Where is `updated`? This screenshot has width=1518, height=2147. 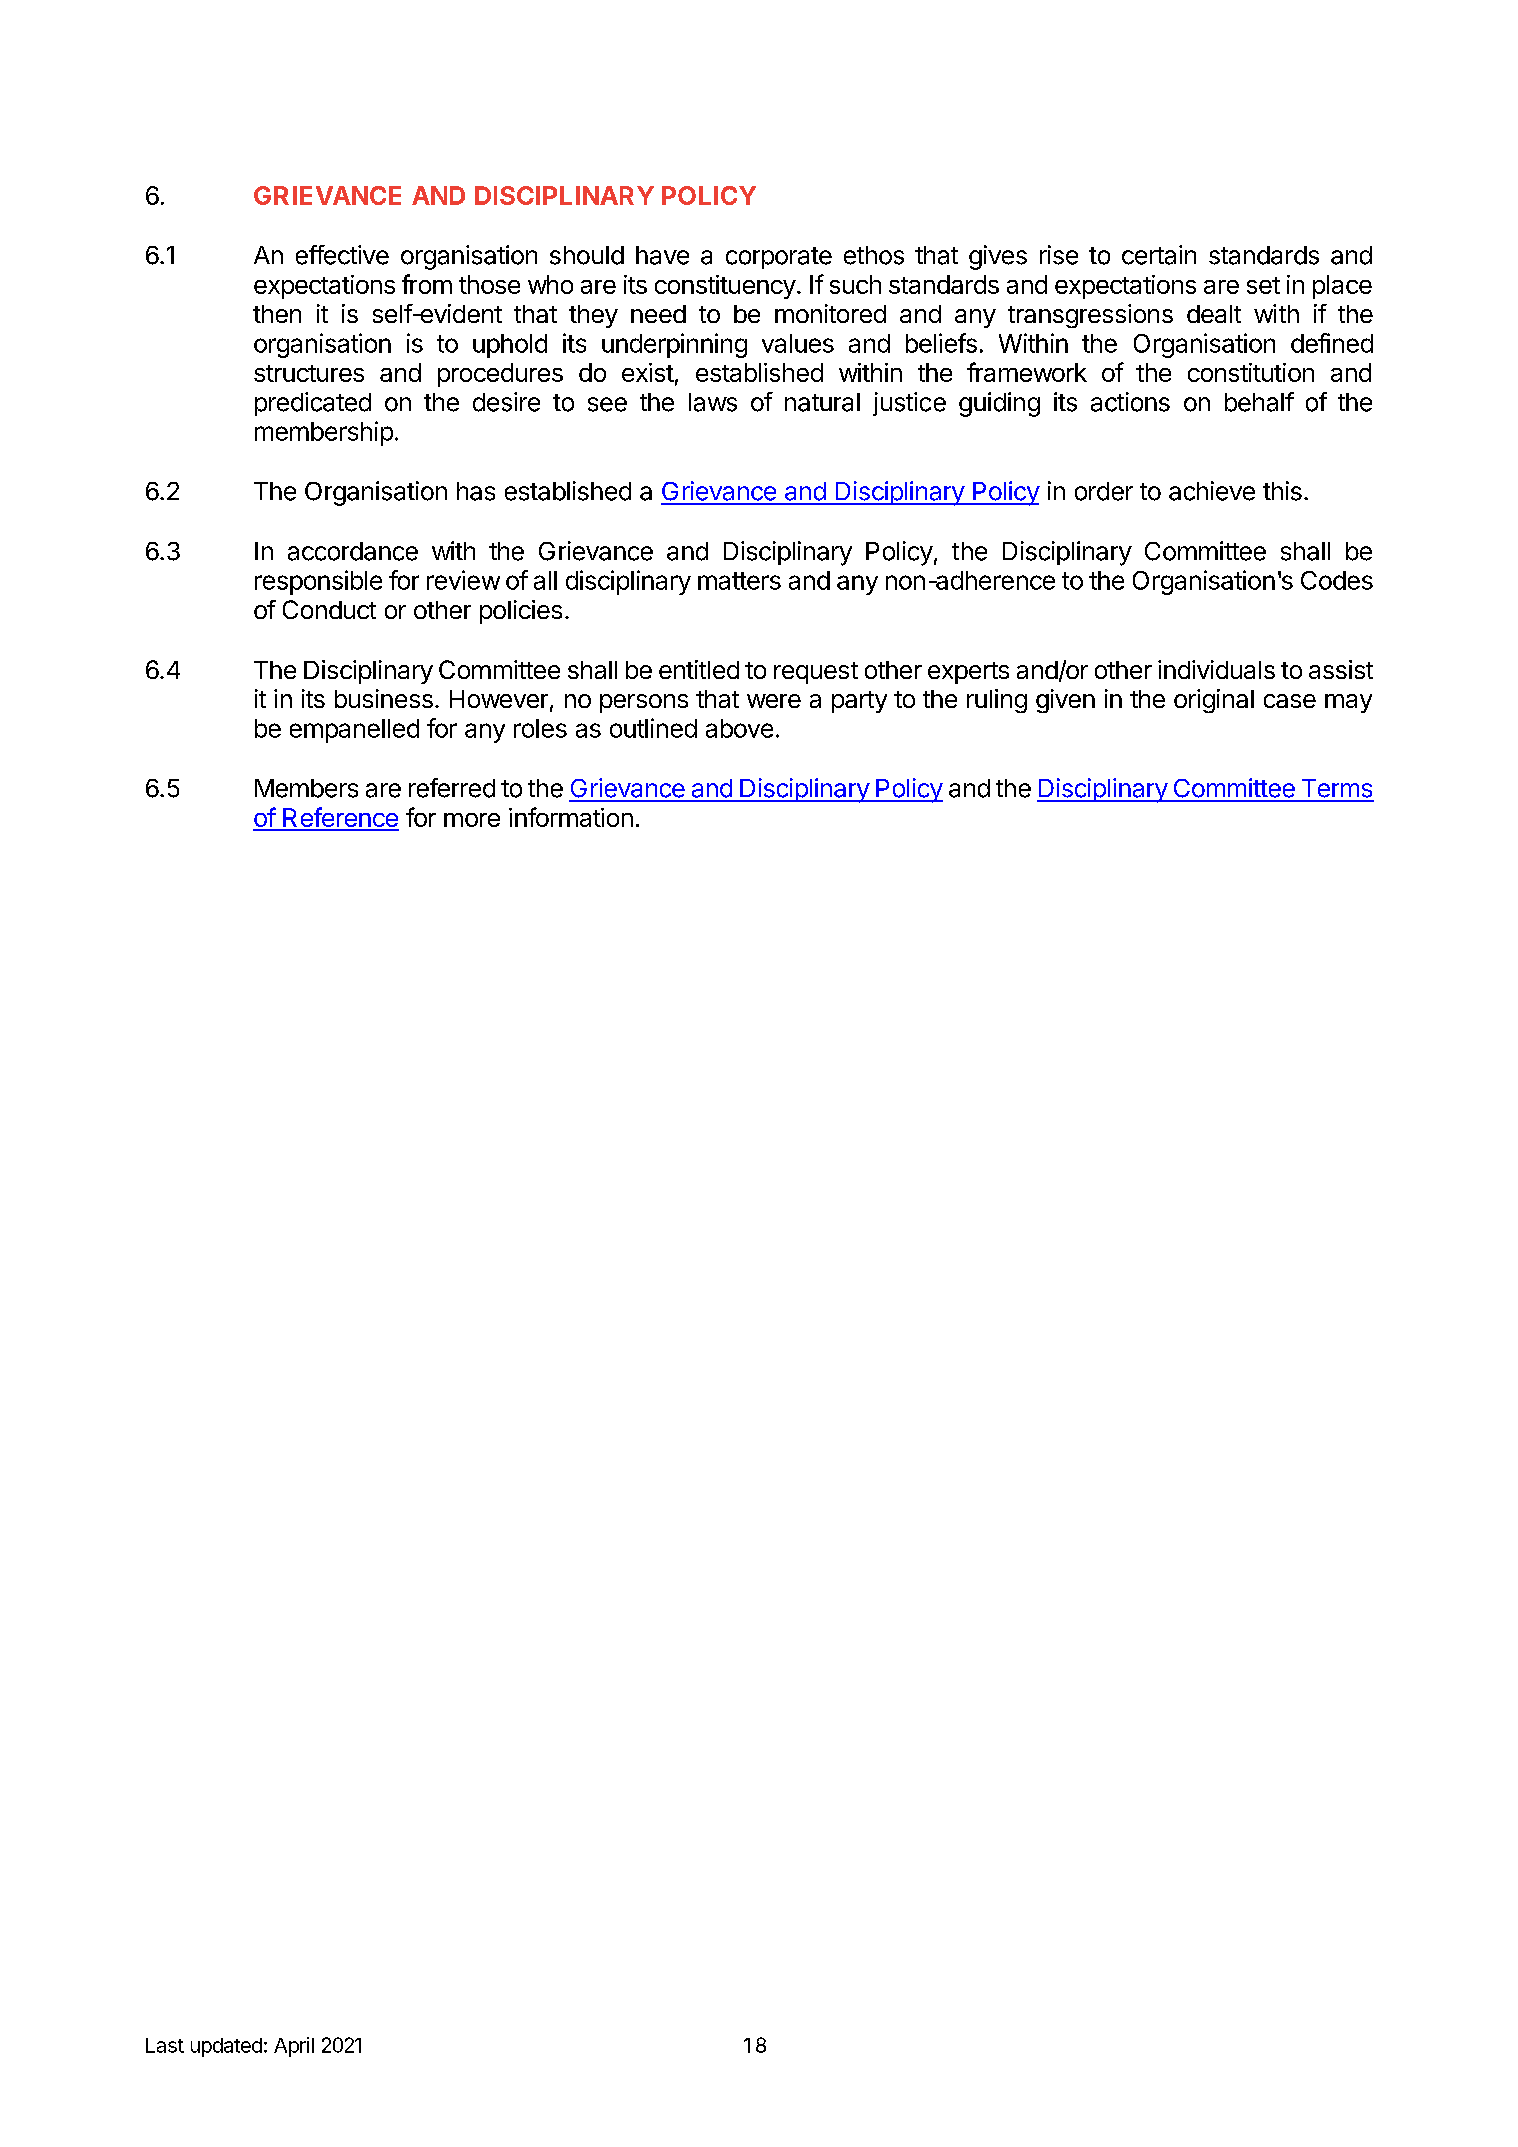 updated is located at coordinates (226, 2047).
